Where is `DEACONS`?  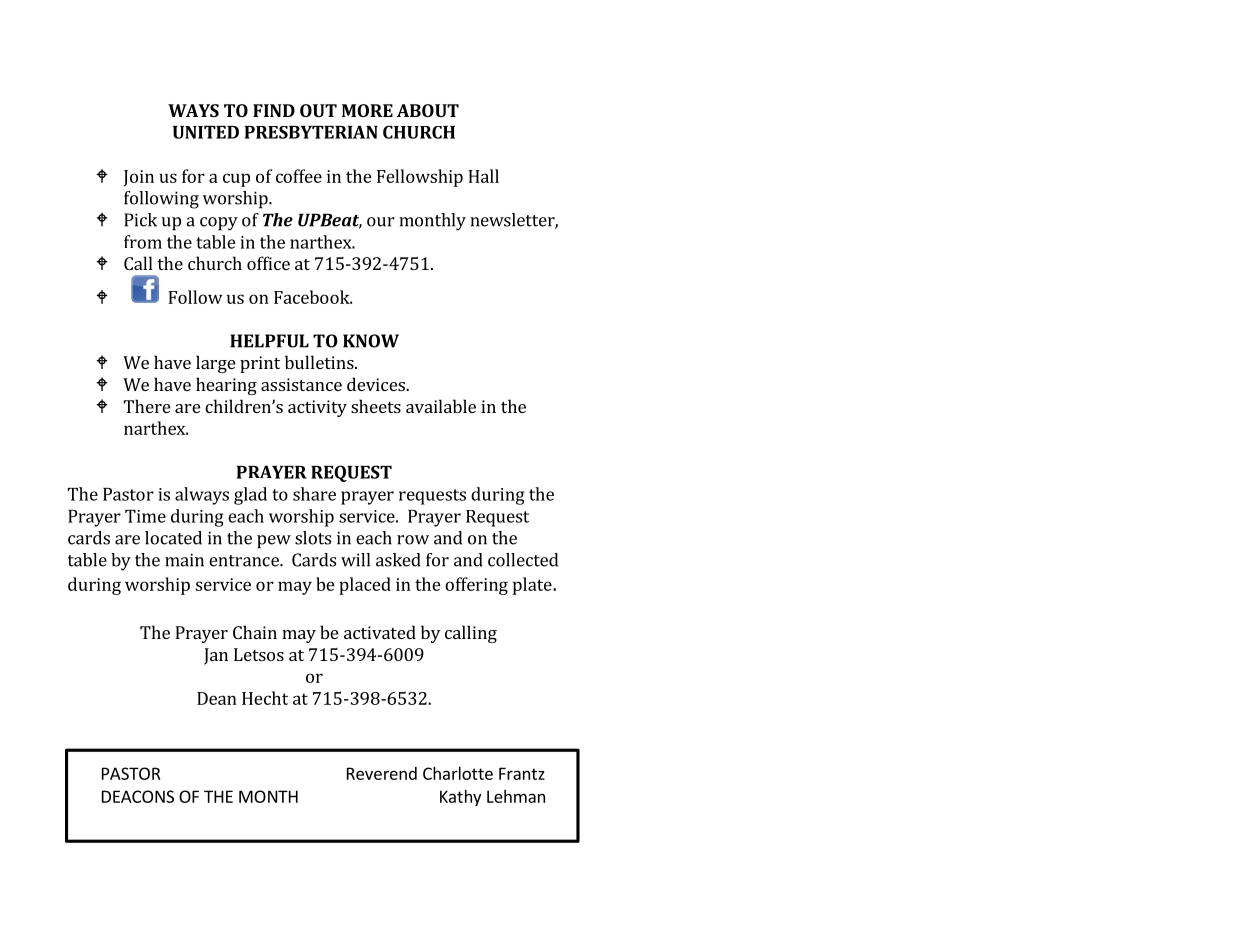
DEACONS is located at coordinates (138, 796).
